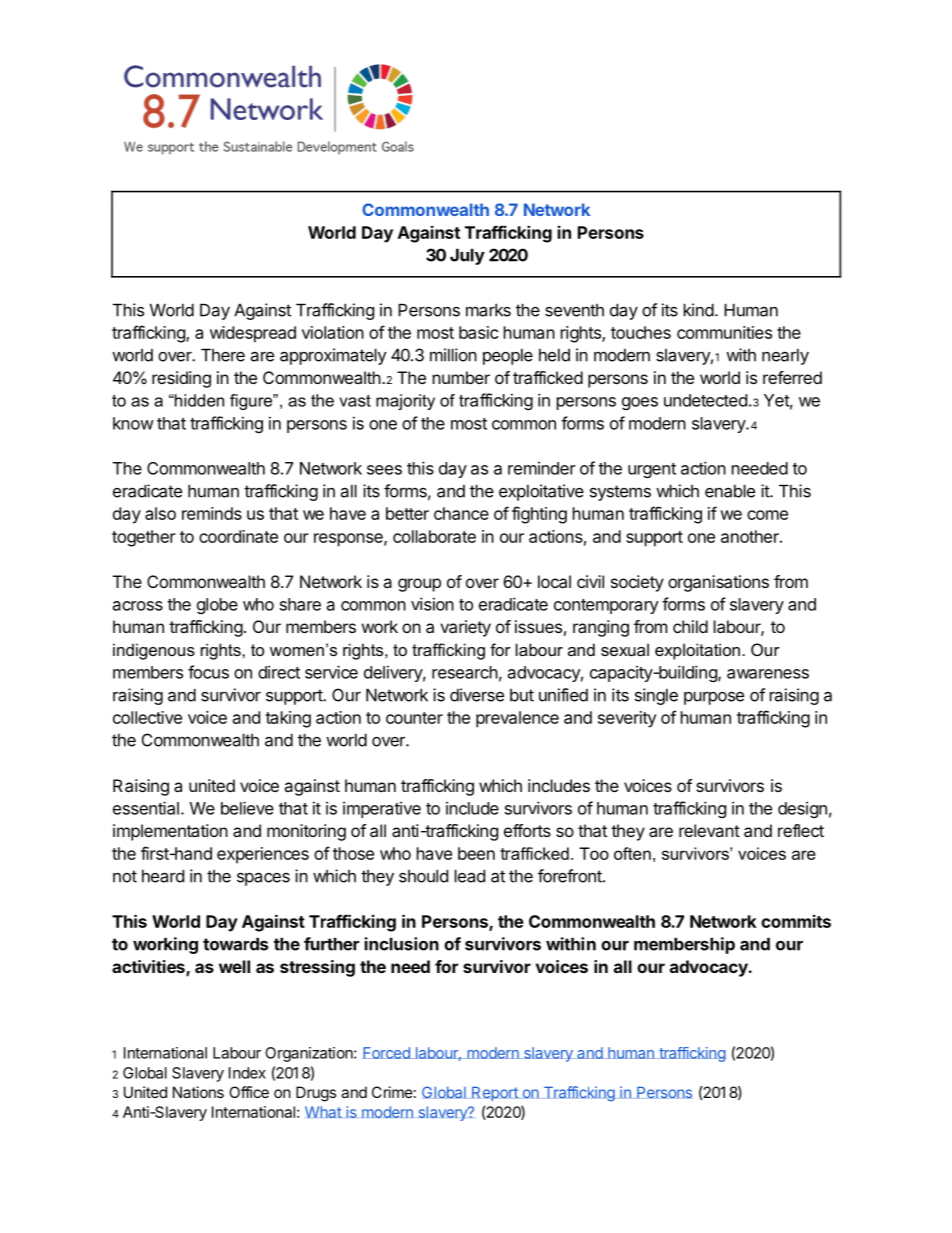  What do you see at coordinates (198, 1092) in the screenshot?
I see `Nations` at bounding box center [198, 1092].
